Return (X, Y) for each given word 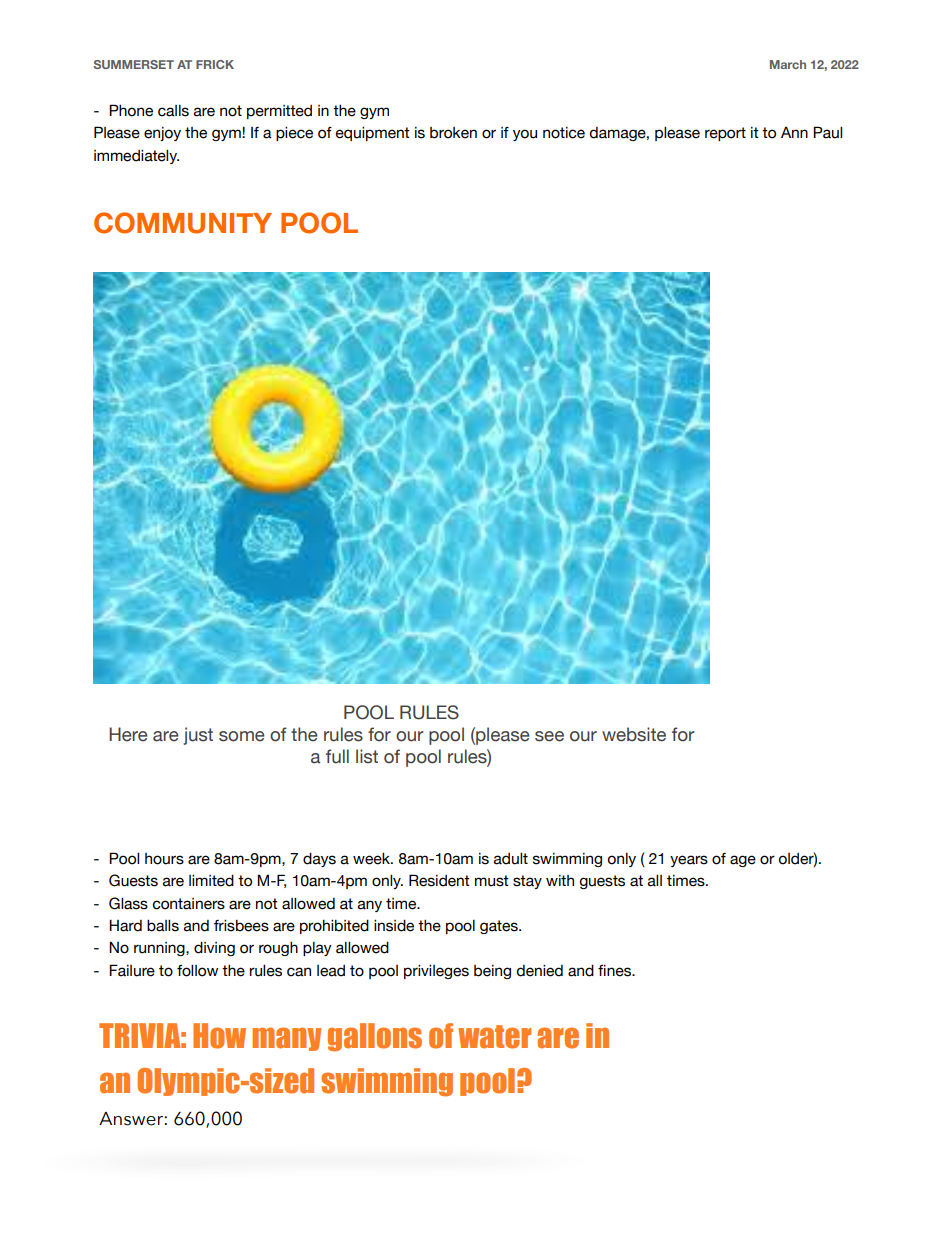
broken (453, 133)
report (725, 134)
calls (173, 111)
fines (615, 971)
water (494, 1037)
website (634, 734)
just (198, 736)
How (219, 1036)
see (549, 736)
